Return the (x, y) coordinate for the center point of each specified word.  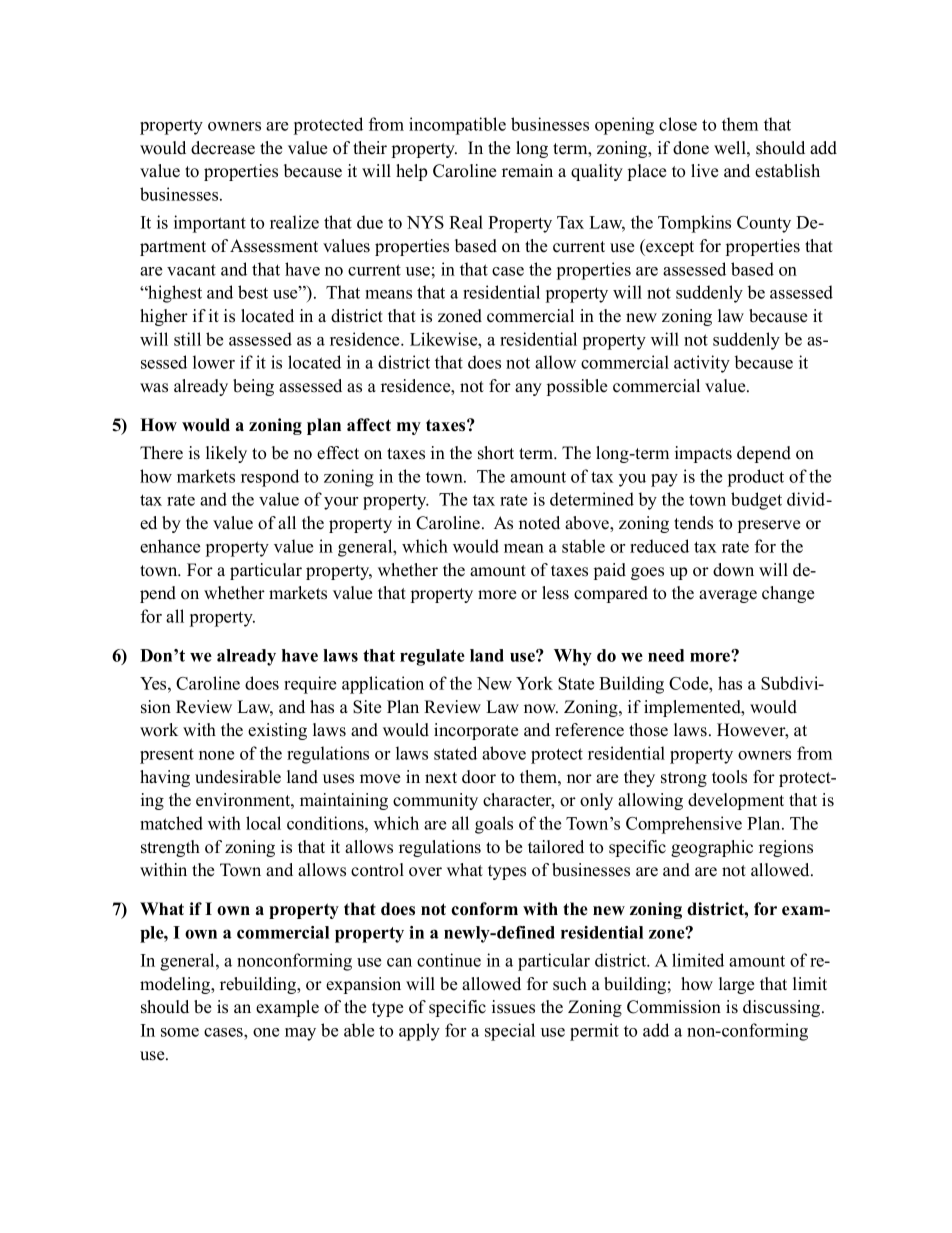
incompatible (457, 126)
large (736, 985)
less (555, 593)
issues (513, 1007)
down (733, 570)
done (691, 148)
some (180, 1032)
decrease (223, 148)
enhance (170, 546)
